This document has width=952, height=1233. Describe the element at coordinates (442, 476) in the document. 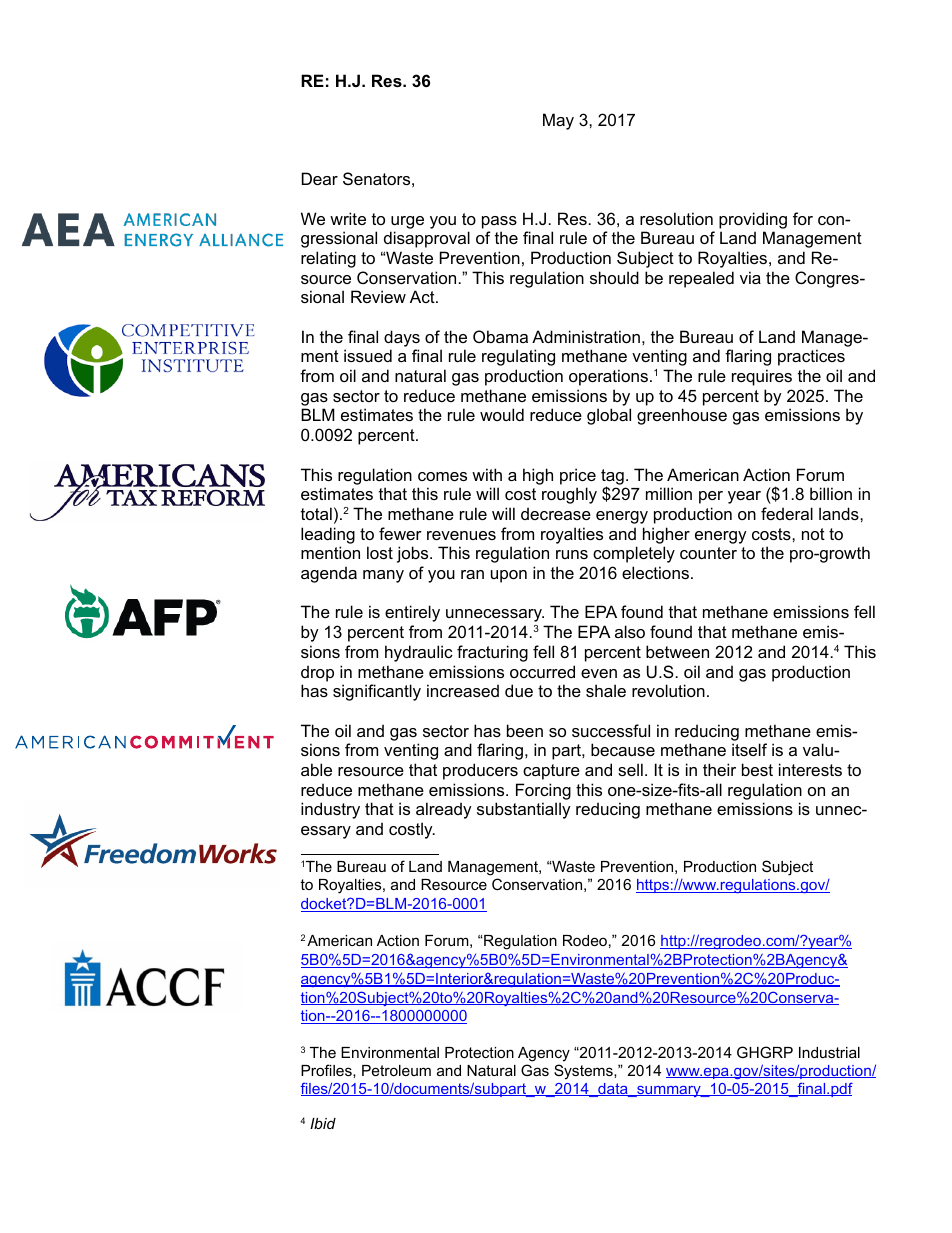

I see `comes` at that location.
